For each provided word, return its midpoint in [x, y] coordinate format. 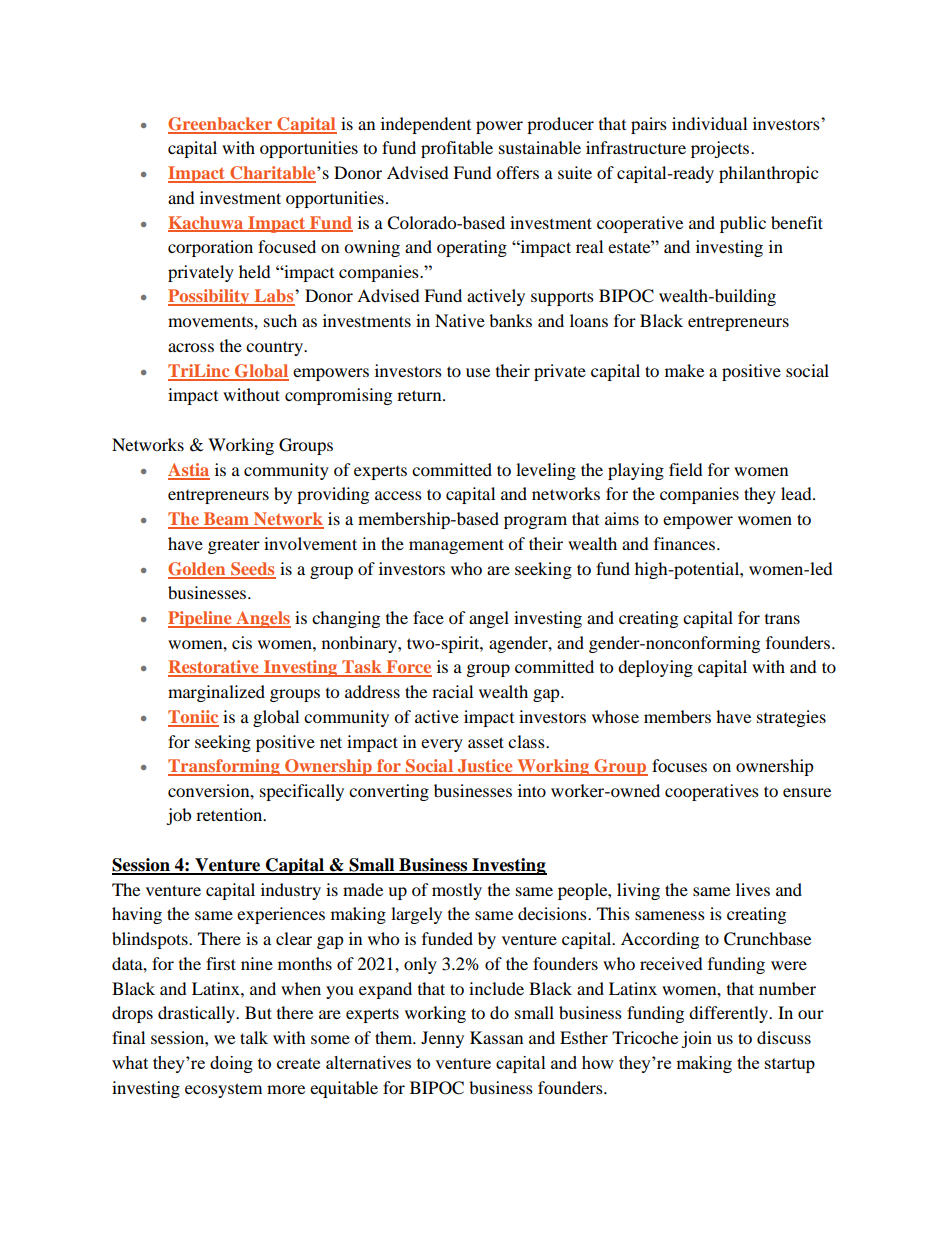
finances [684, 543]
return [420, 395]
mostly [457, 891]
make [684, 370]
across [191, 347]
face [428, 617]
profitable [457, 149]
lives [753, 889]
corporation [210, 248]
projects [721, 149]
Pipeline [201, 619]
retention [230, 814]
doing [231, 1064]
